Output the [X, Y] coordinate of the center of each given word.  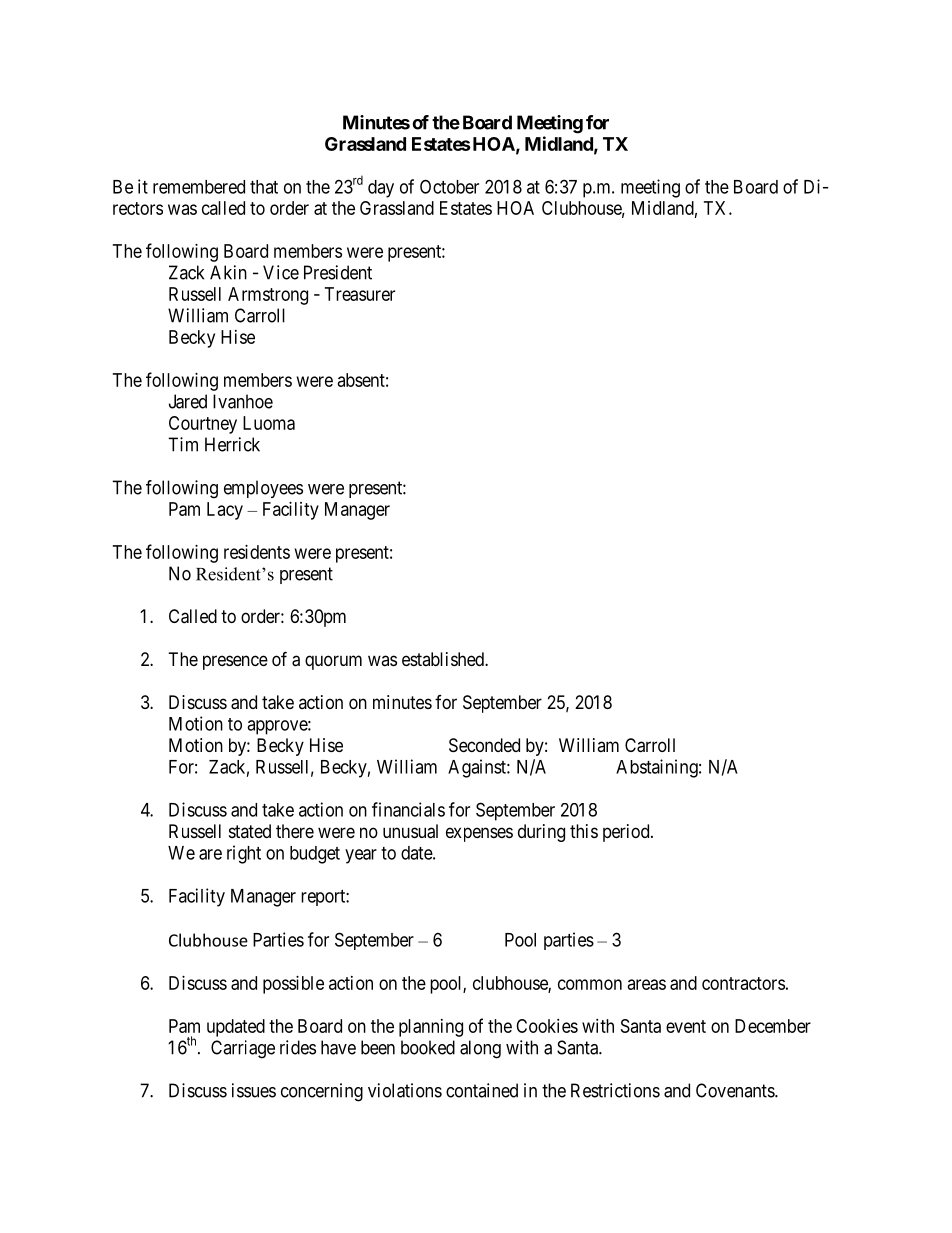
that [264, 187]
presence [235, 662]
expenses [479, 834]
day [381, 189]
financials [408, 809]
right [244, 854]
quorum [333, 662]
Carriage [243, 1049]
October [449, 186]
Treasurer [360, 294]
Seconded [484, 745]
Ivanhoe [243, 401]
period [627, 833]
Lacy [225, 511]
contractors [743, 983]
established [444, 659]
